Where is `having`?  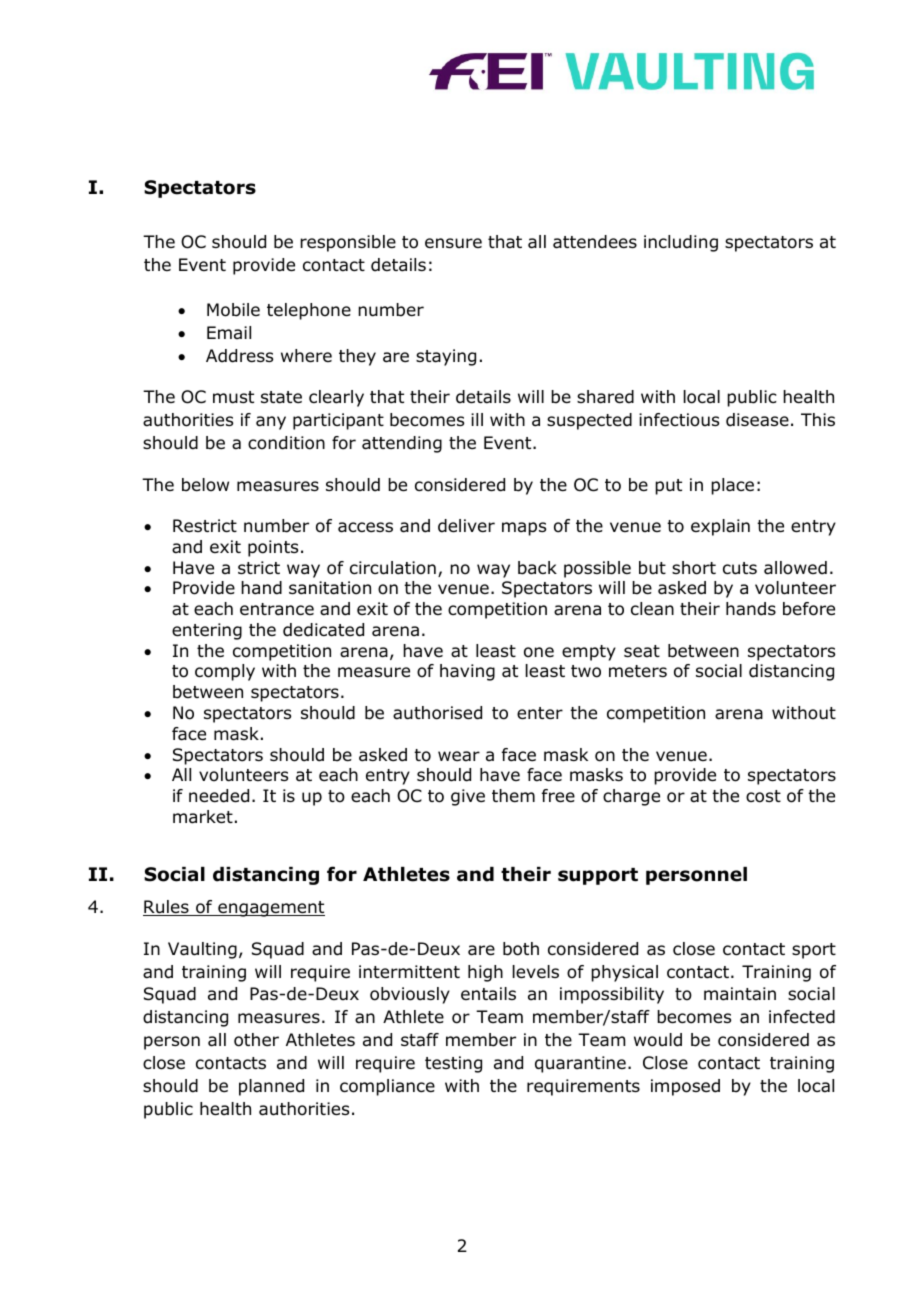 having is located at coordinates (467, 672).
